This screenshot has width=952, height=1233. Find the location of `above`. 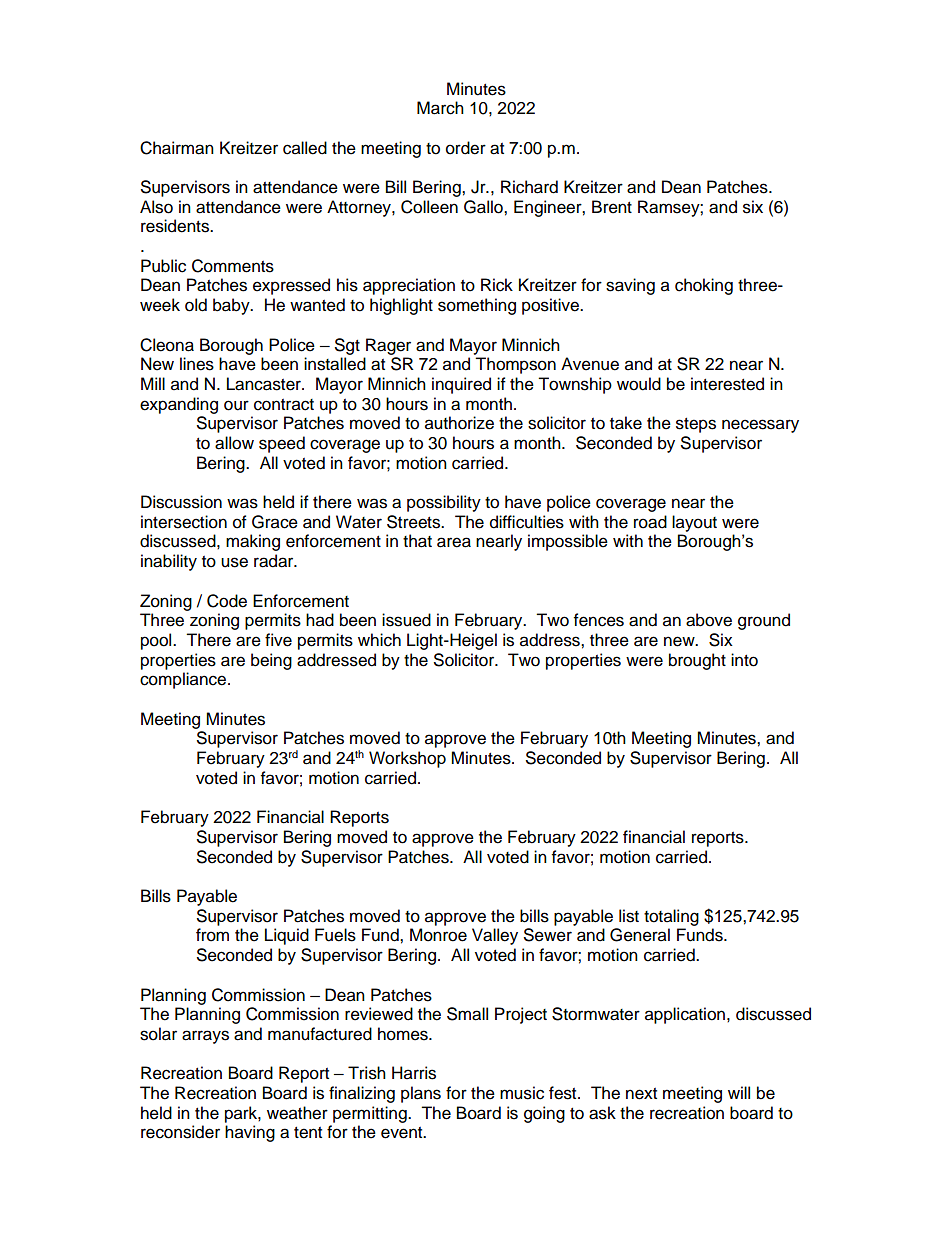

above is located at coordinates (709, 620).
